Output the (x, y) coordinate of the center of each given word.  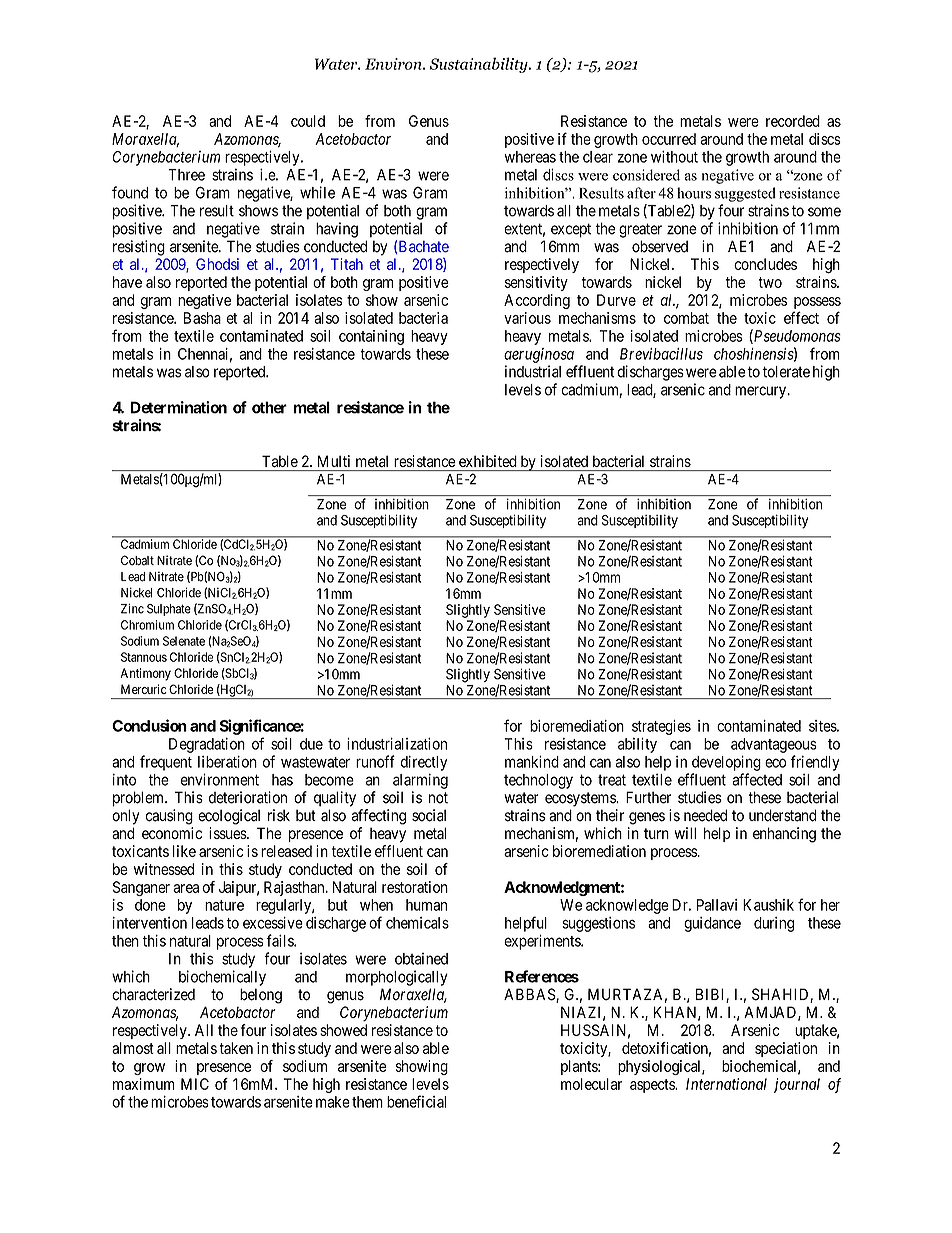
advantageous (774, 745)
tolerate (786, 372)
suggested (745, 194)
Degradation (207, 745)
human (426, 905)
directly (424, 763)
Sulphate (169, 610)
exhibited (488, 461)
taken (236, 1048)
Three (186, 175)
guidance (712, 924)
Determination (179, 407)
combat (686, 318)
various (527, 318)
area (186, 888)
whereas (530, 157)
